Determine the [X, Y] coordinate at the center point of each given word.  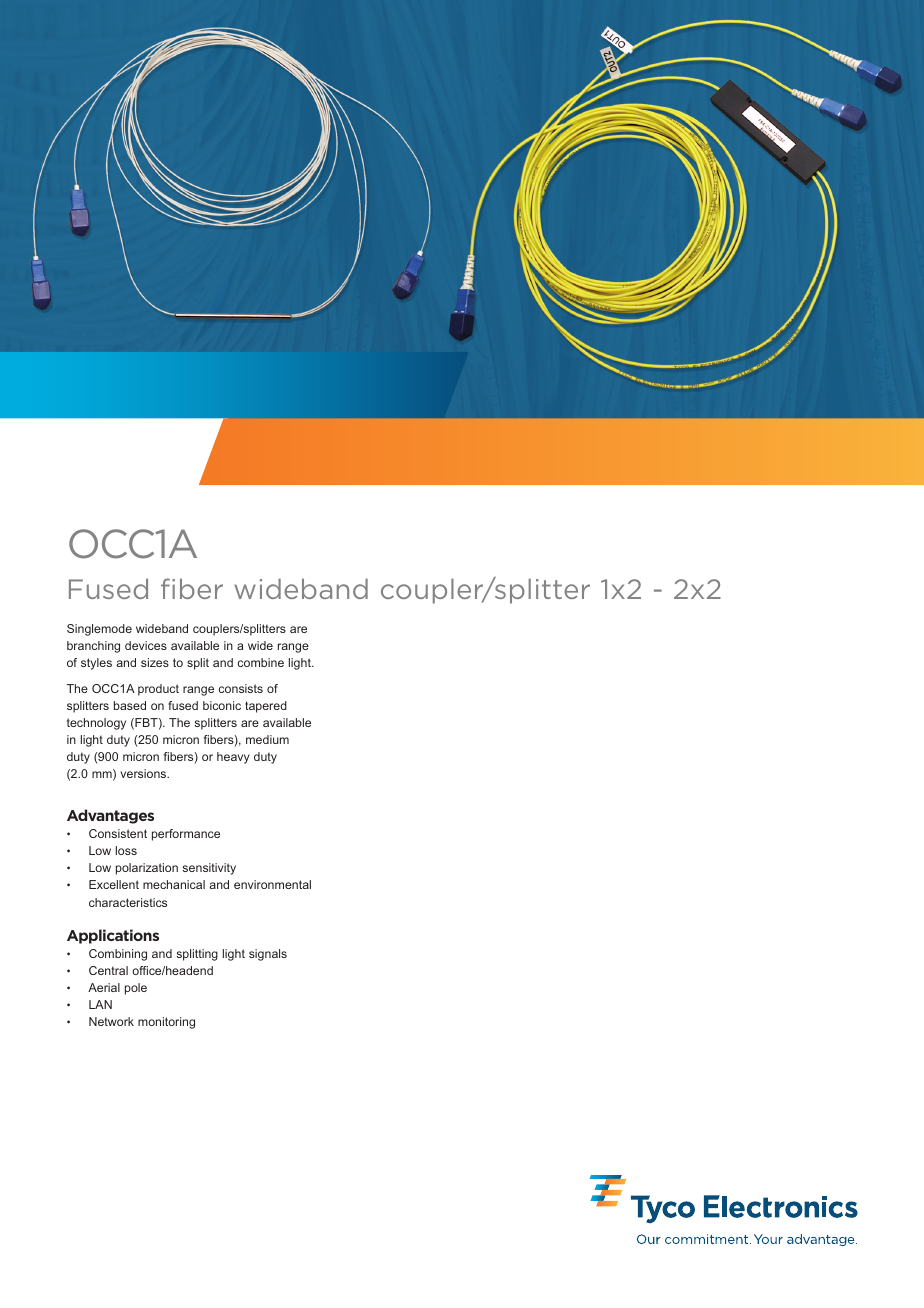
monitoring [166, 1023]
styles [96, 664]
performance [186, 835]
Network [111, 1021]
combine [261, 662]
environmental [272, 884]
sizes [155, 662]
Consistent [118, 833]
